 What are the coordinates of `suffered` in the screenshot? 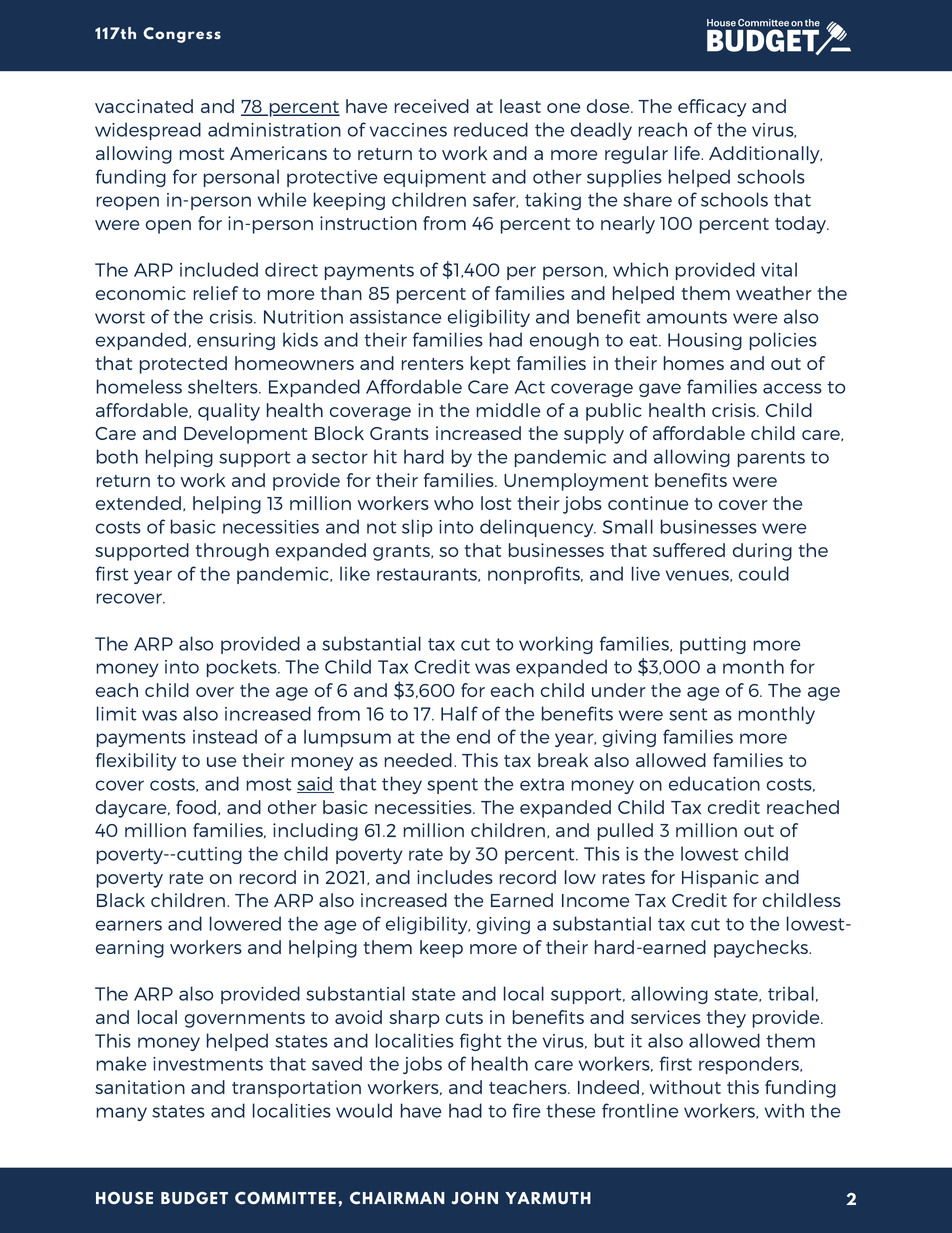 It's located at (689, 550).
